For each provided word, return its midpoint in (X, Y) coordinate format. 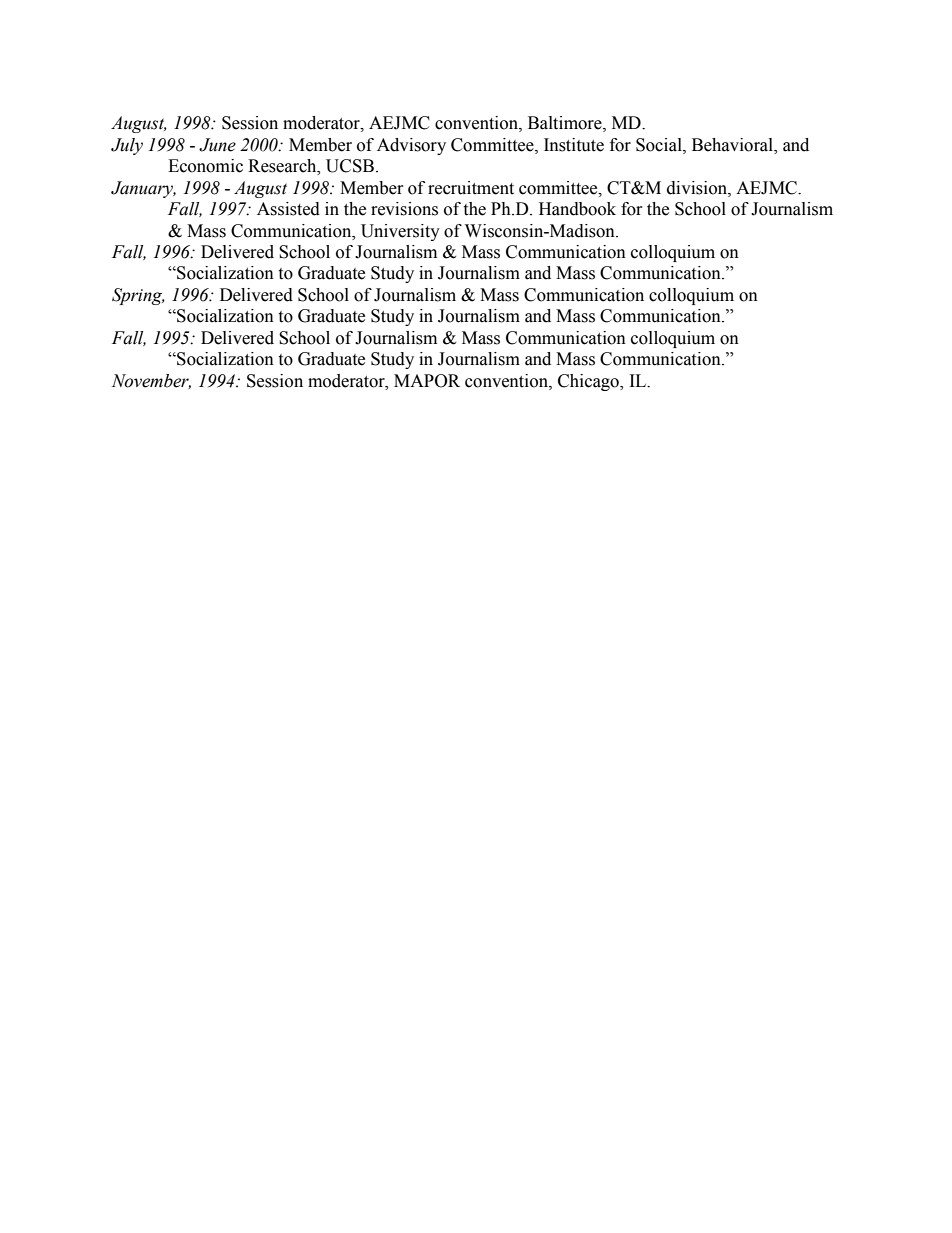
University (400, 232)
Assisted (288, 209)
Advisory (411, 146)
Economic (205, 166)
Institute (574, 145)
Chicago (589, 382)
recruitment (471, 188)
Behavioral (733, 145)
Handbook (577, 209)
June (217, 145)
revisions (404, 209)
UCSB (350, 166)
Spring (138, 296)
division (698, 188)
